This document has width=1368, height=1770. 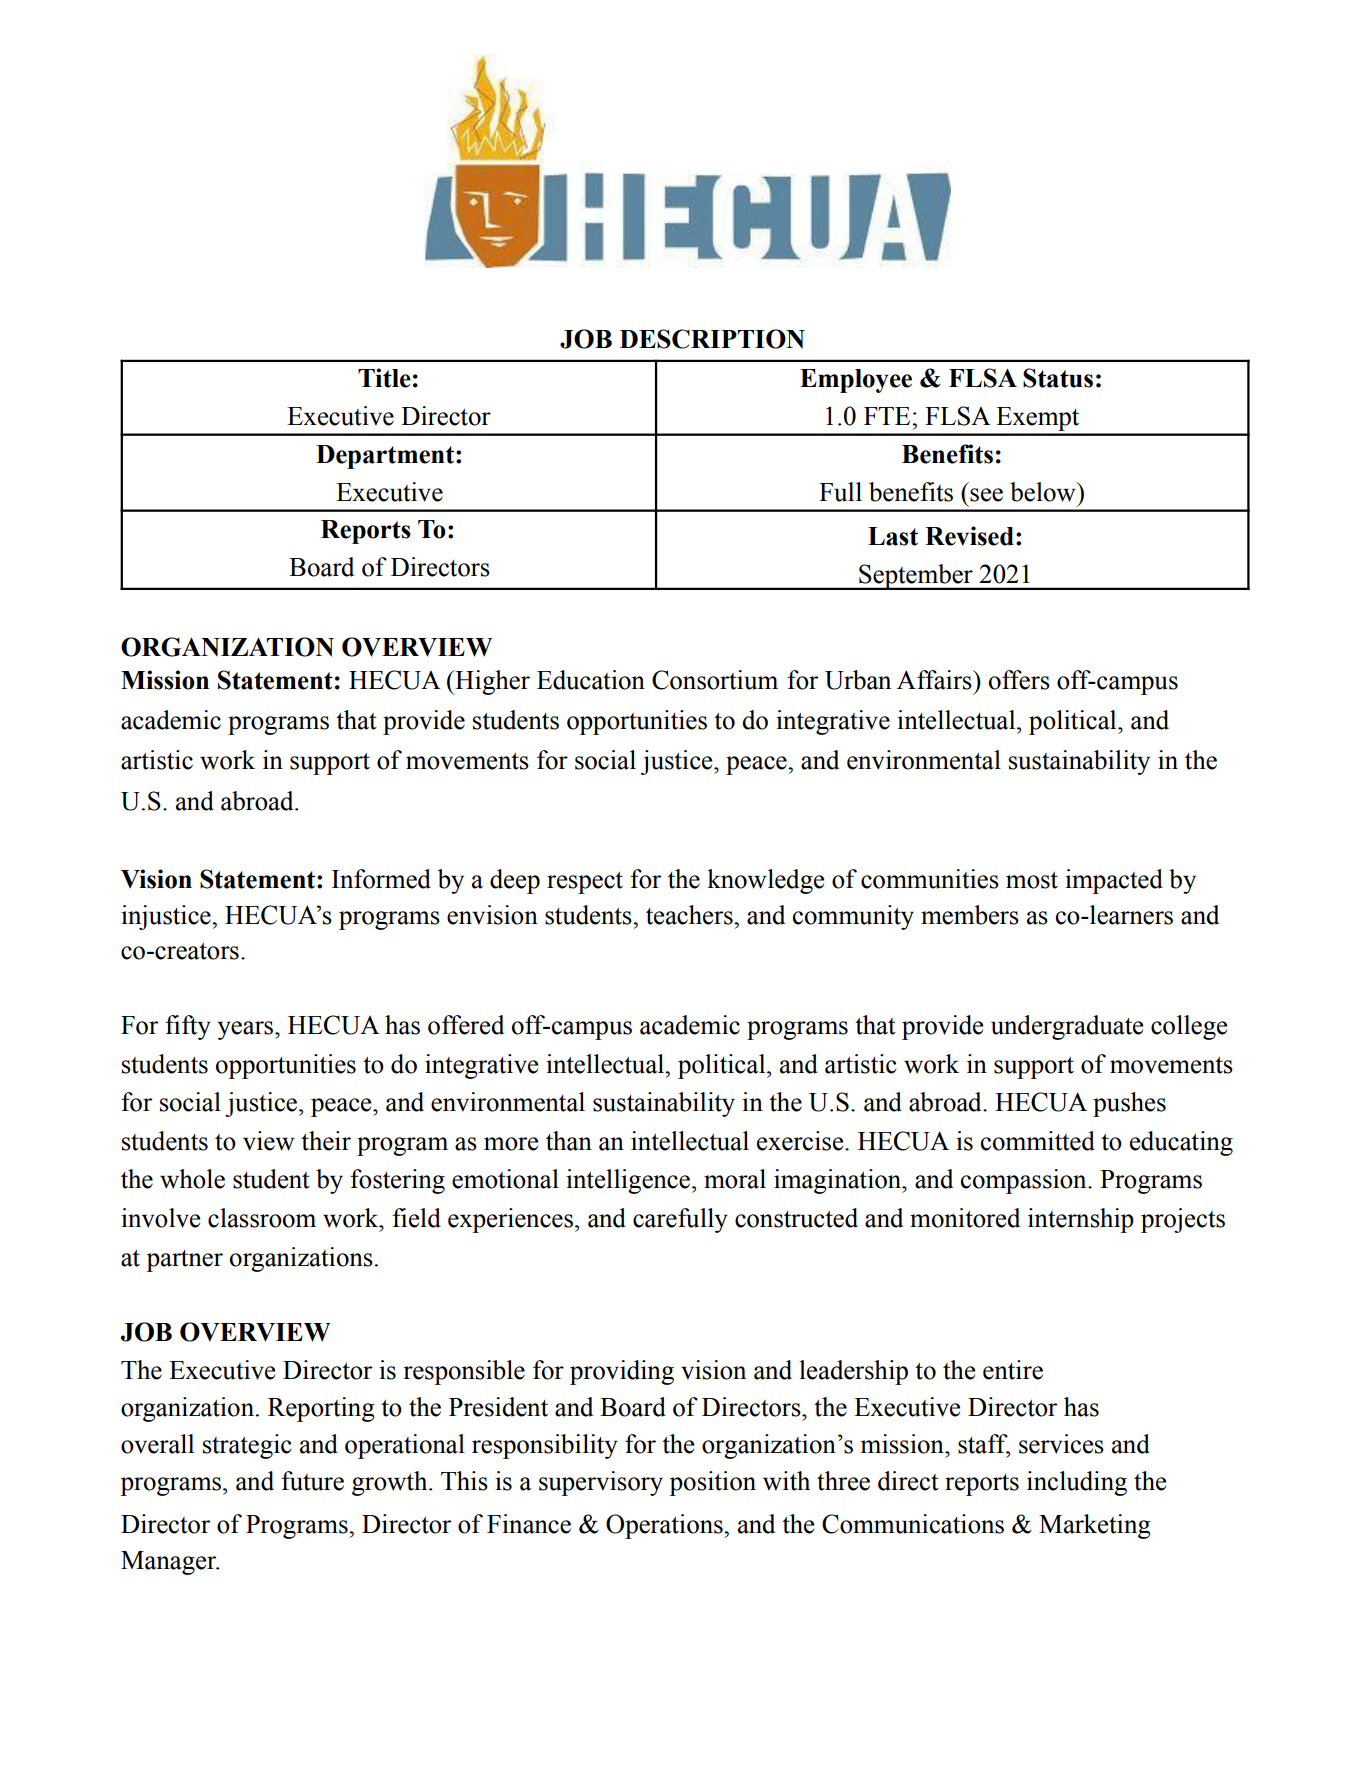 I want to click on Status, so click(x=1058, y=378).
